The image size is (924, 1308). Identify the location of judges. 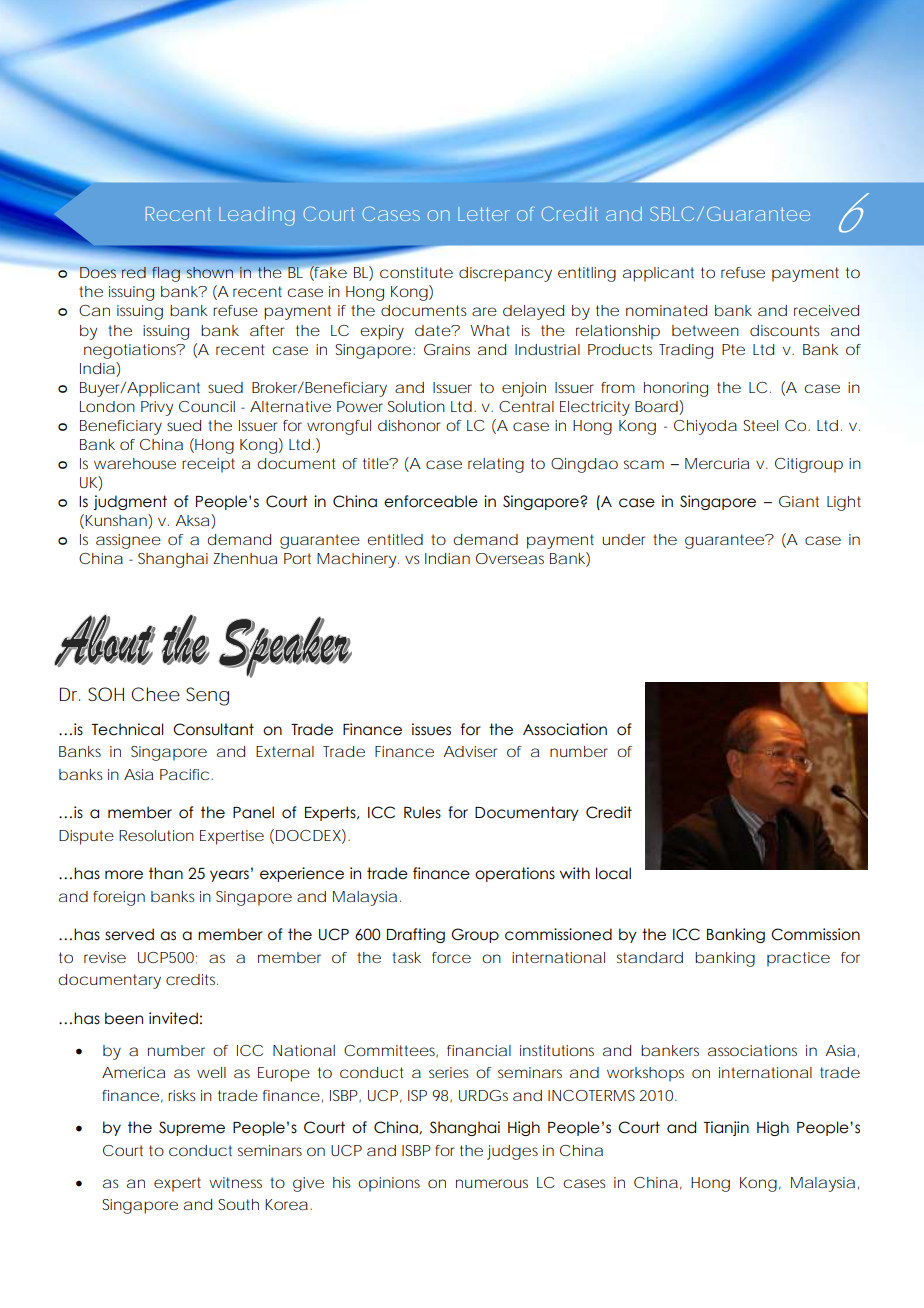
(512, 1152).
